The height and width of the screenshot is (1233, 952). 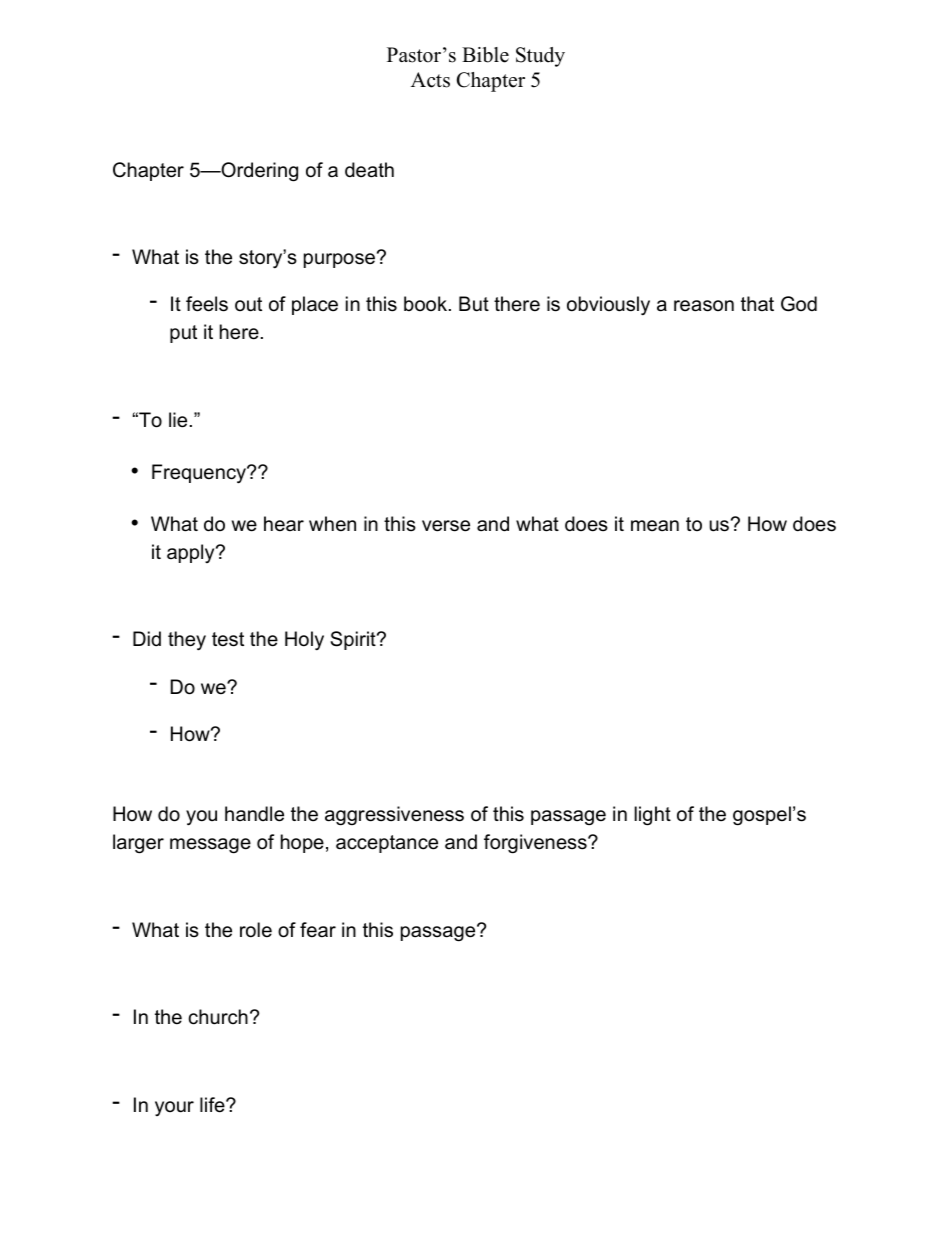 What do you see at coordinates (446, 526) in the screenshot?
I see `verse` at bounding box center [446, 526].
